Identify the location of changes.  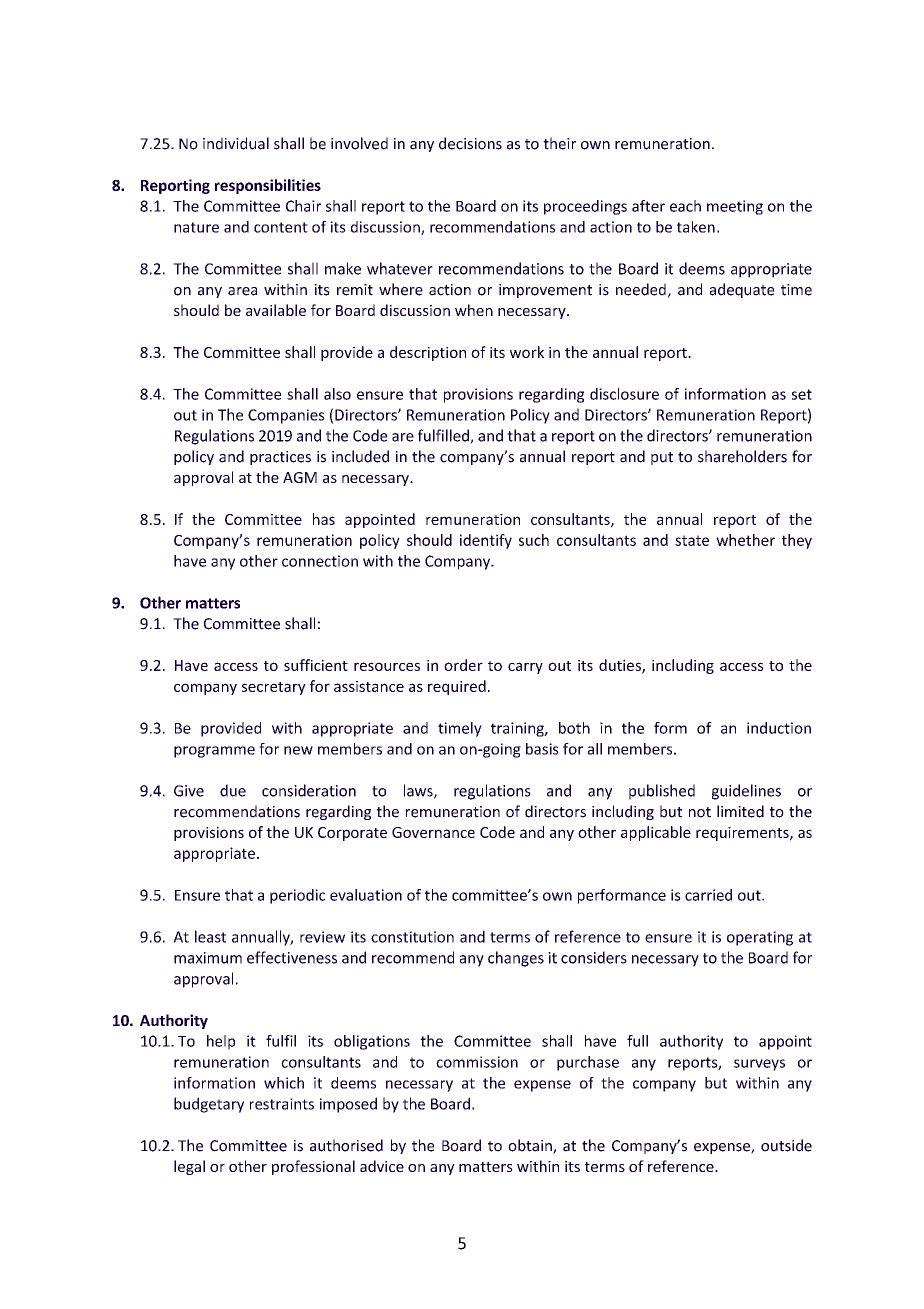
(516, 959).
